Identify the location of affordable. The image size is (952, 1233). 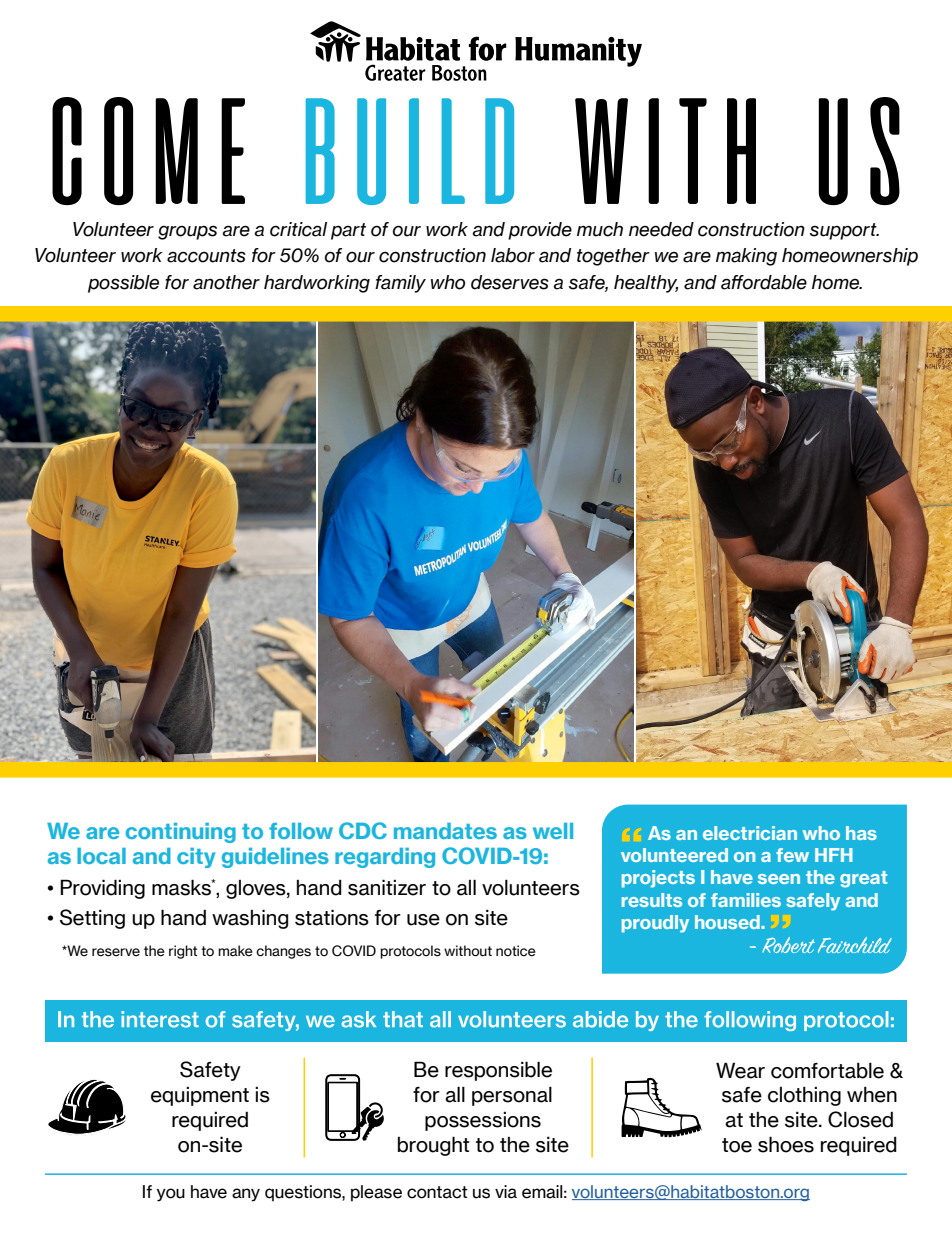
(764, 282).
